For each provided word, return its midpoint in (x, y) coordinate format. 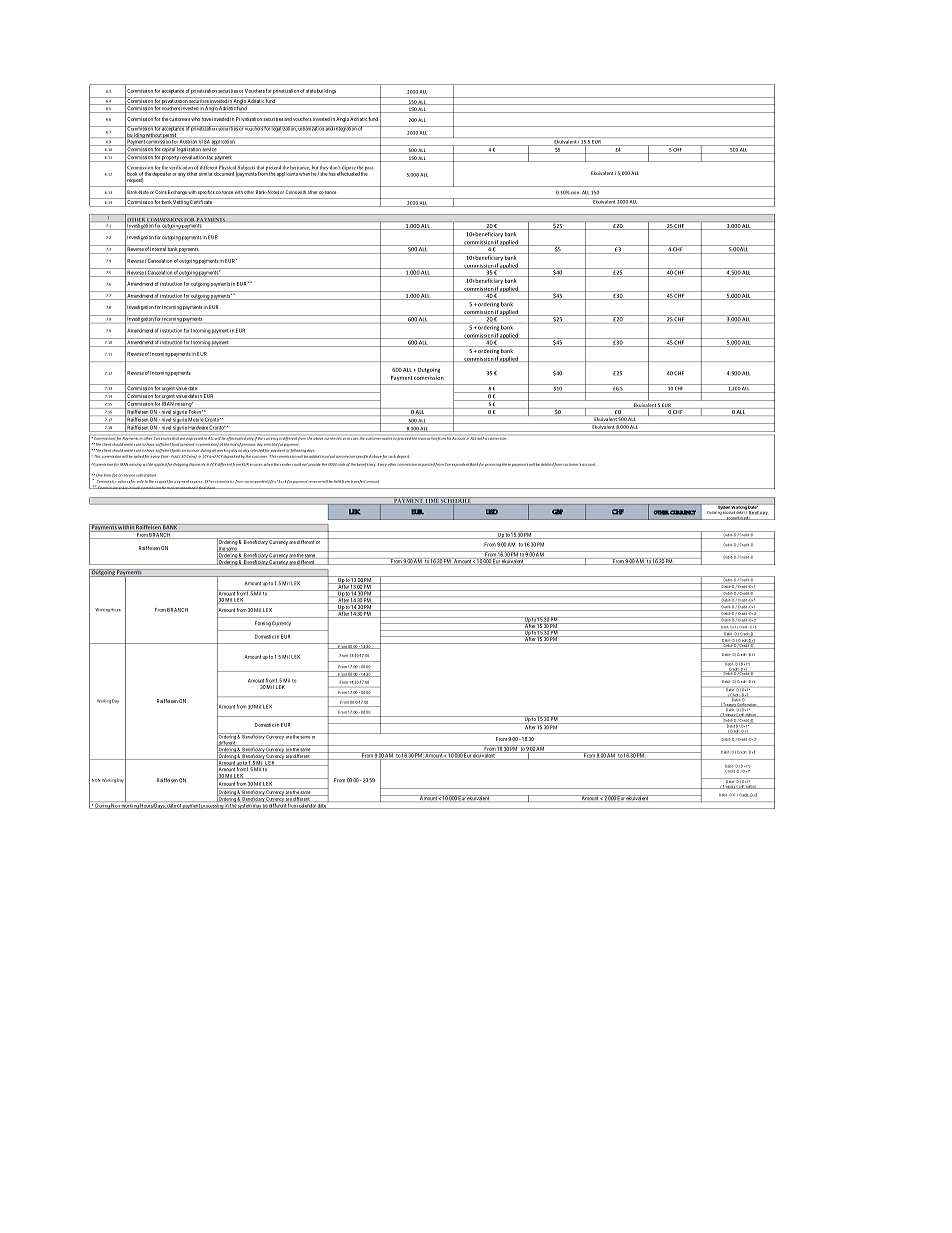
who (195, 119)
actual (329, 456)
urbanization (311, 128)
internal (158, 248)
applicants (287, 174)
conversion (497, 439)
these (506, 464)
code (341, 464)
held (337, 481)
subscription (146, 475)
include (134, 488)
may (257, 806)
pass (369, 169)
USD (492, 512)
